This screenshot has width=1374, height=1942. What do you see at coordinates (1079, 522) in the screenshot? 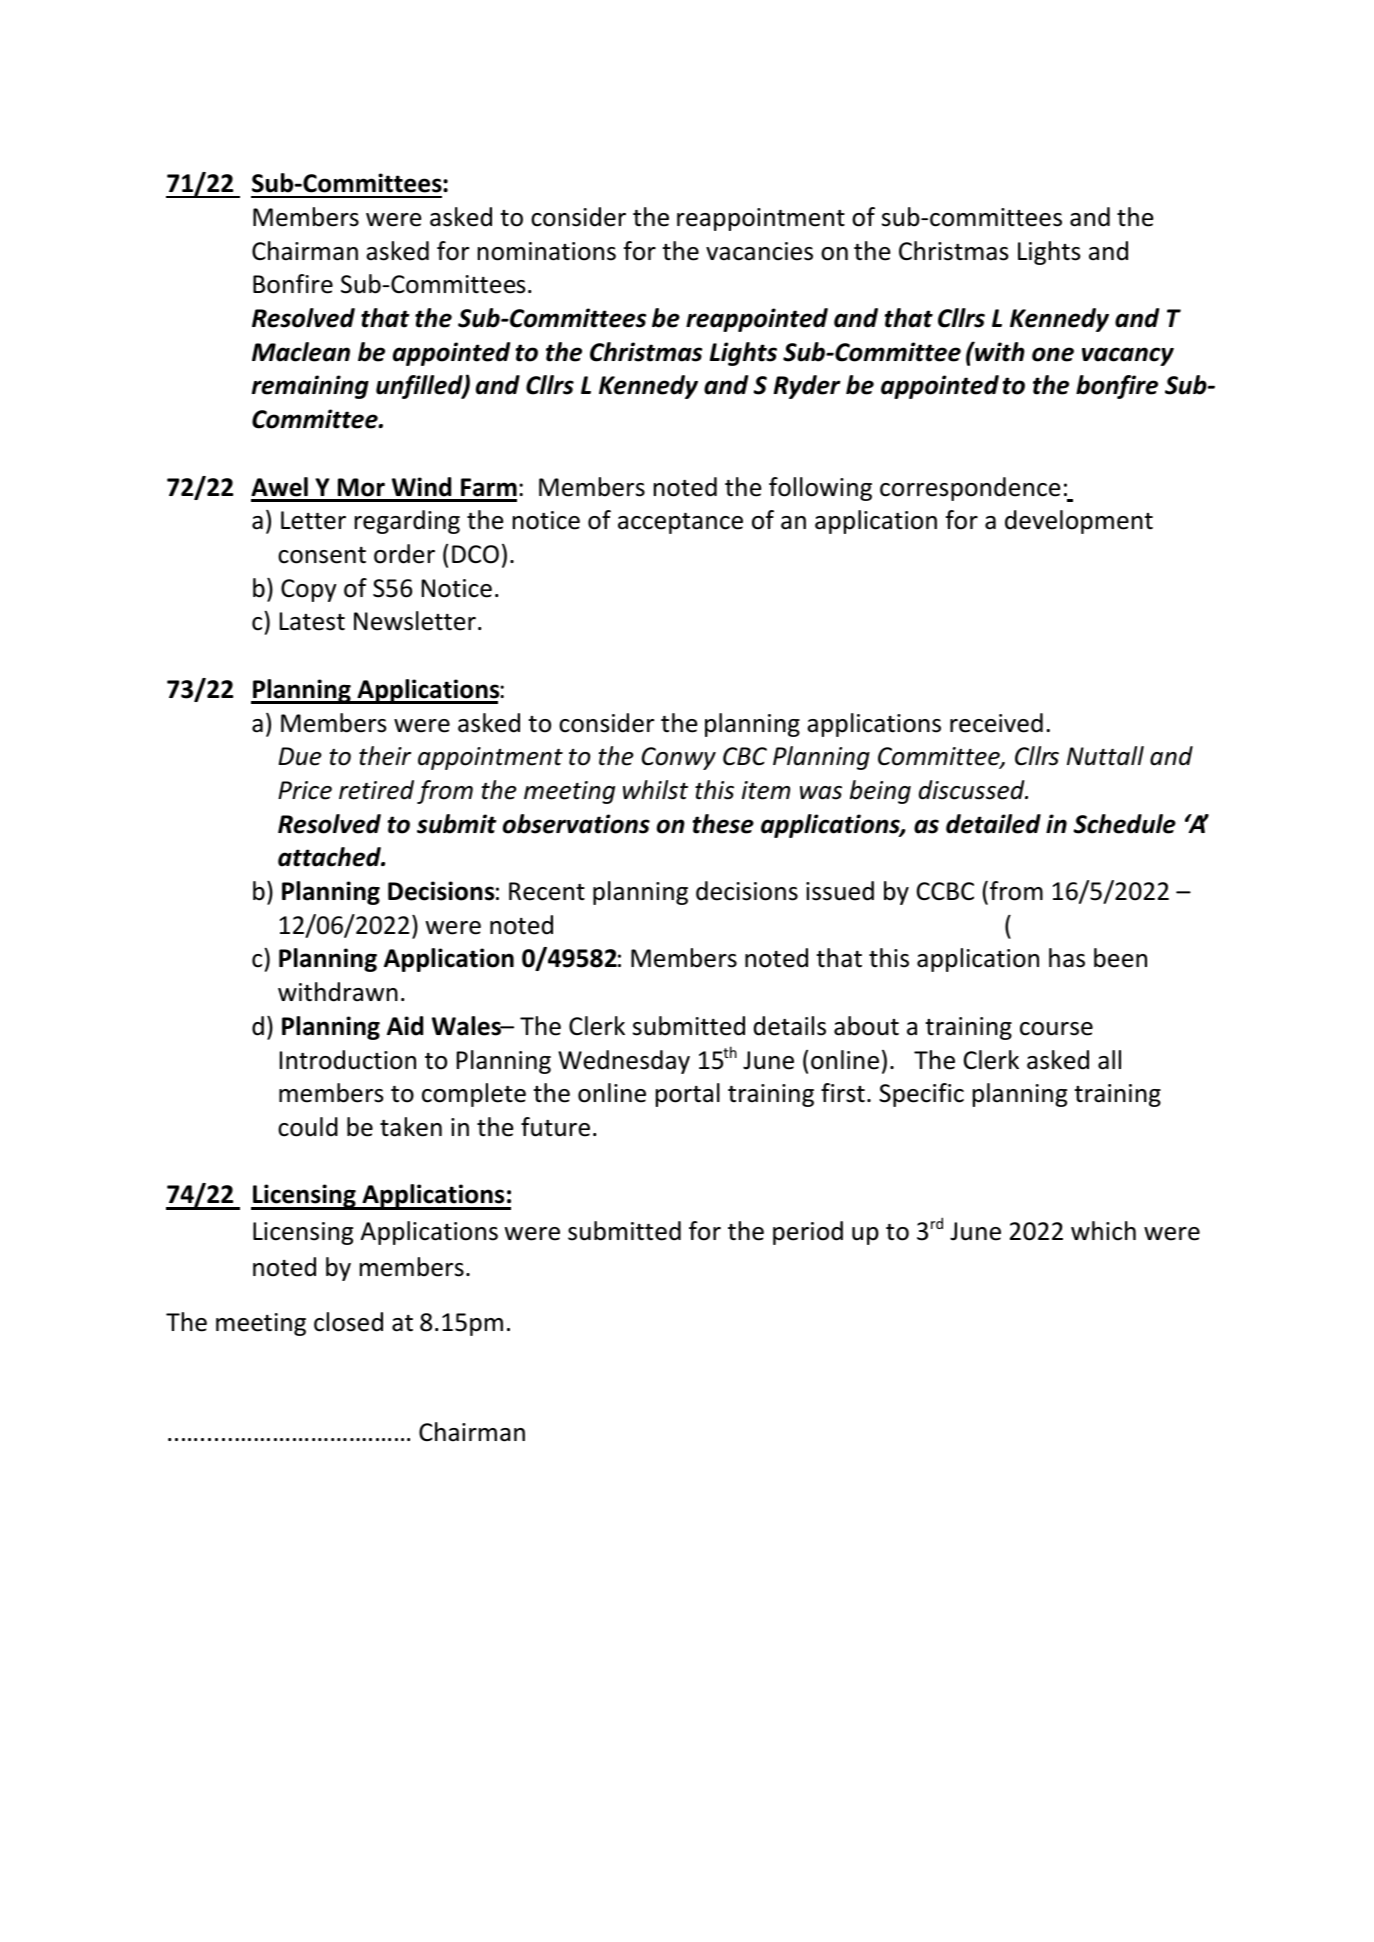
I see `development` at bounding box center [1079, 522].
